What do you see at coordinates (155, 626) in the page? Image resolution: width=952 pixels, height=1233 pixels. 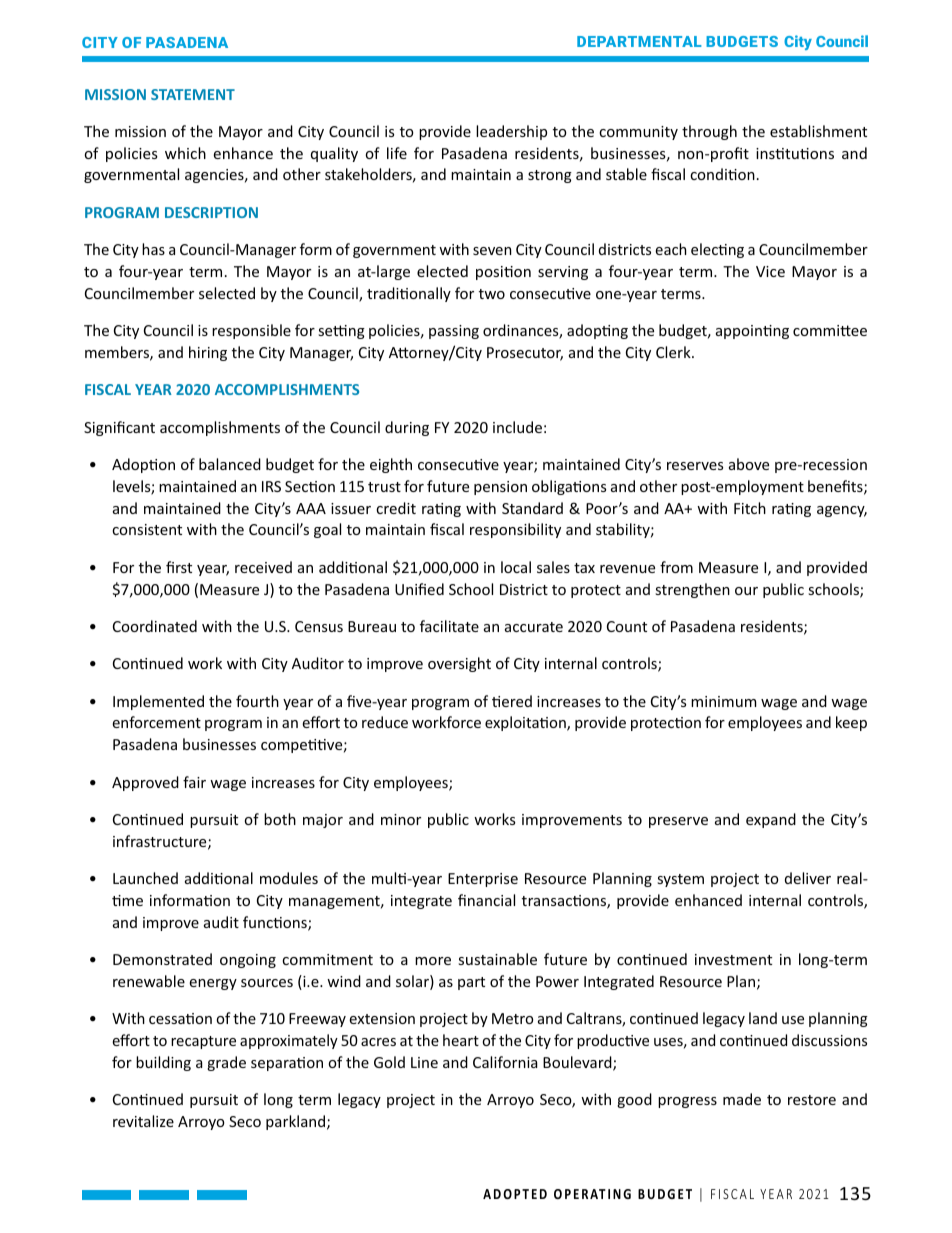 I see `Coordinated` at bounding box center [155, 626].
